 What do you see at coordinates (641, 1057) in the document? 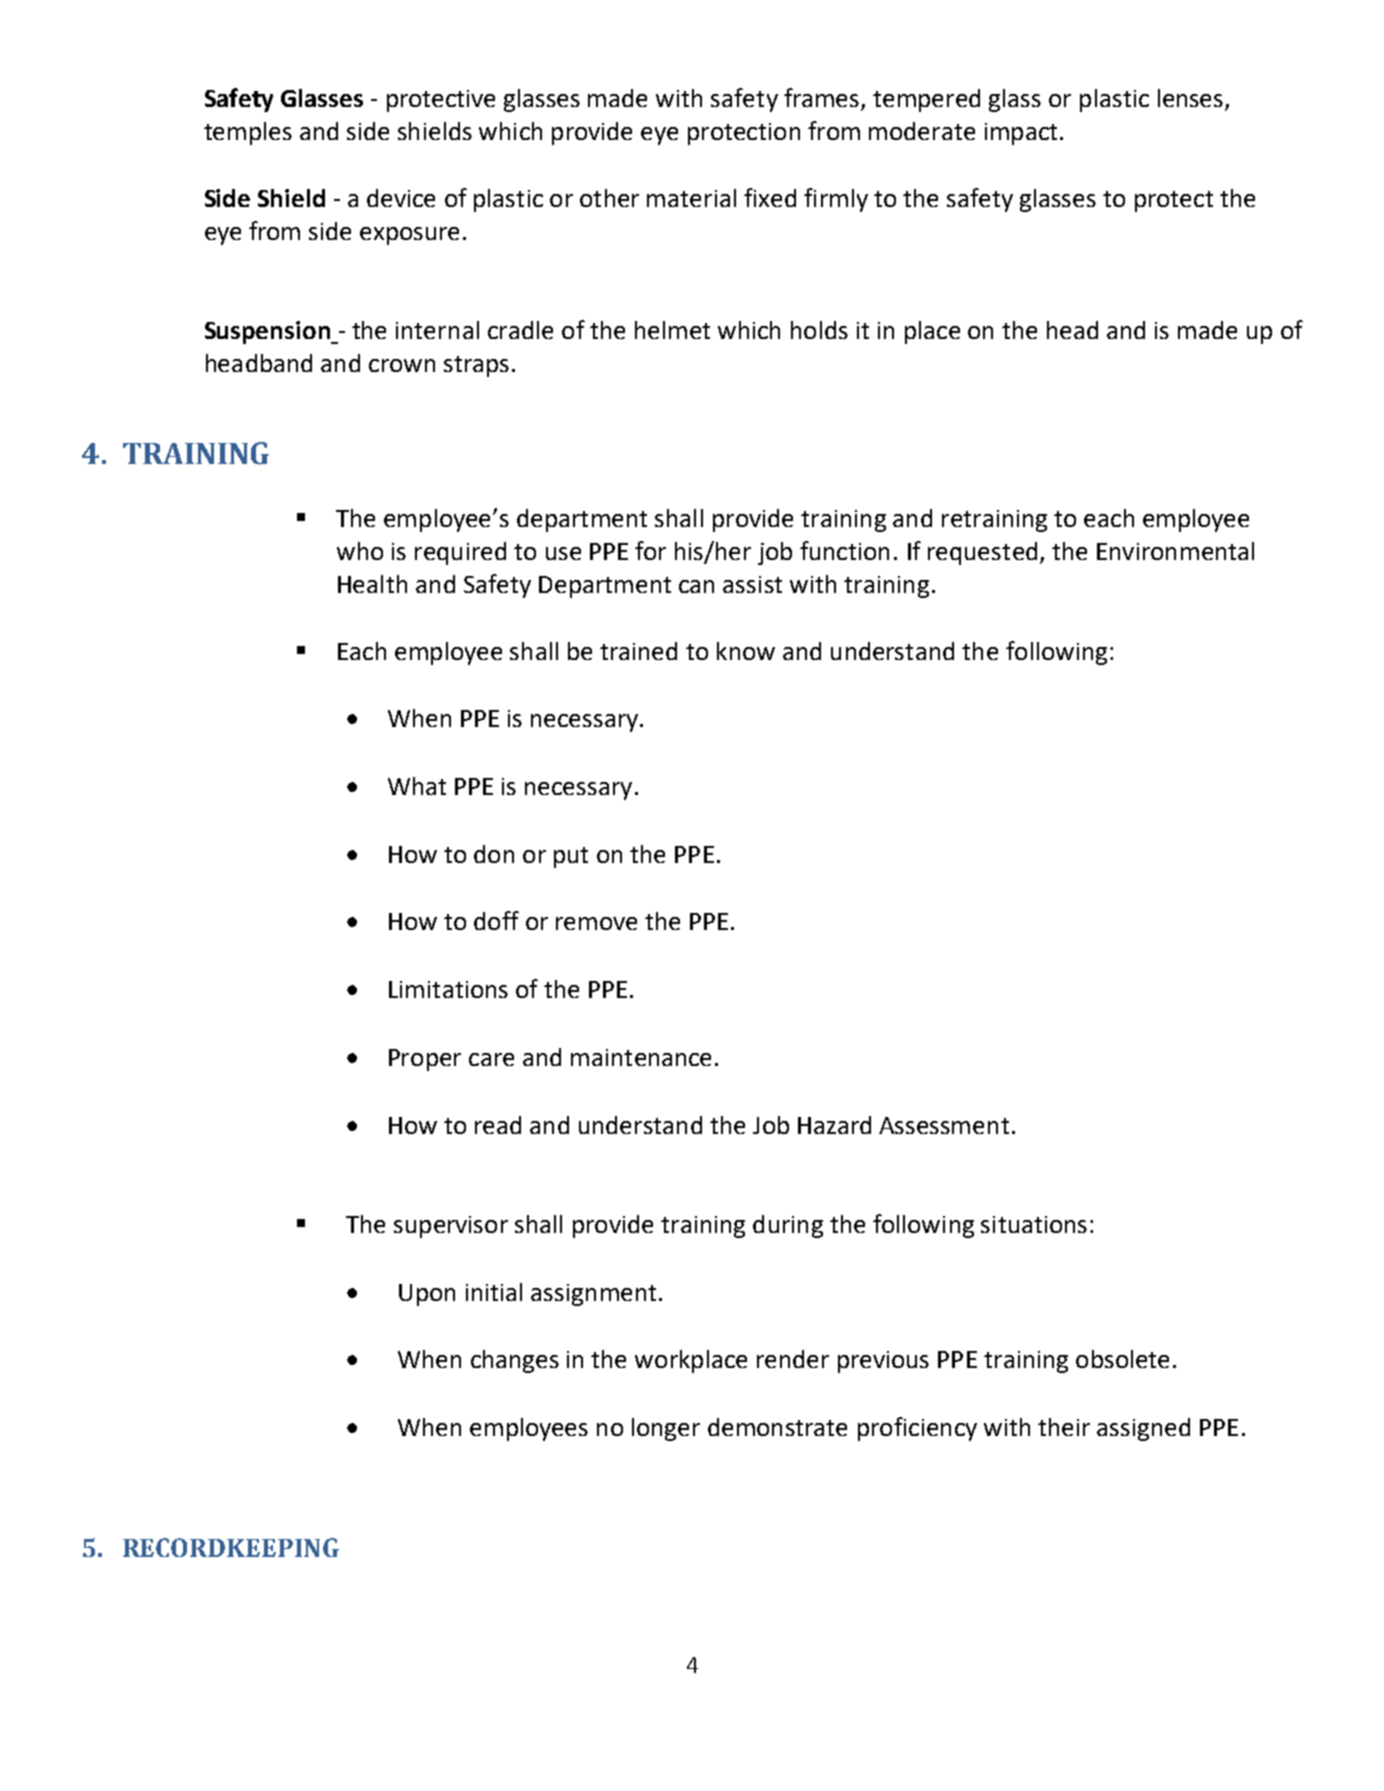
I see `maintenance` at bounding box center [641, 1057].
